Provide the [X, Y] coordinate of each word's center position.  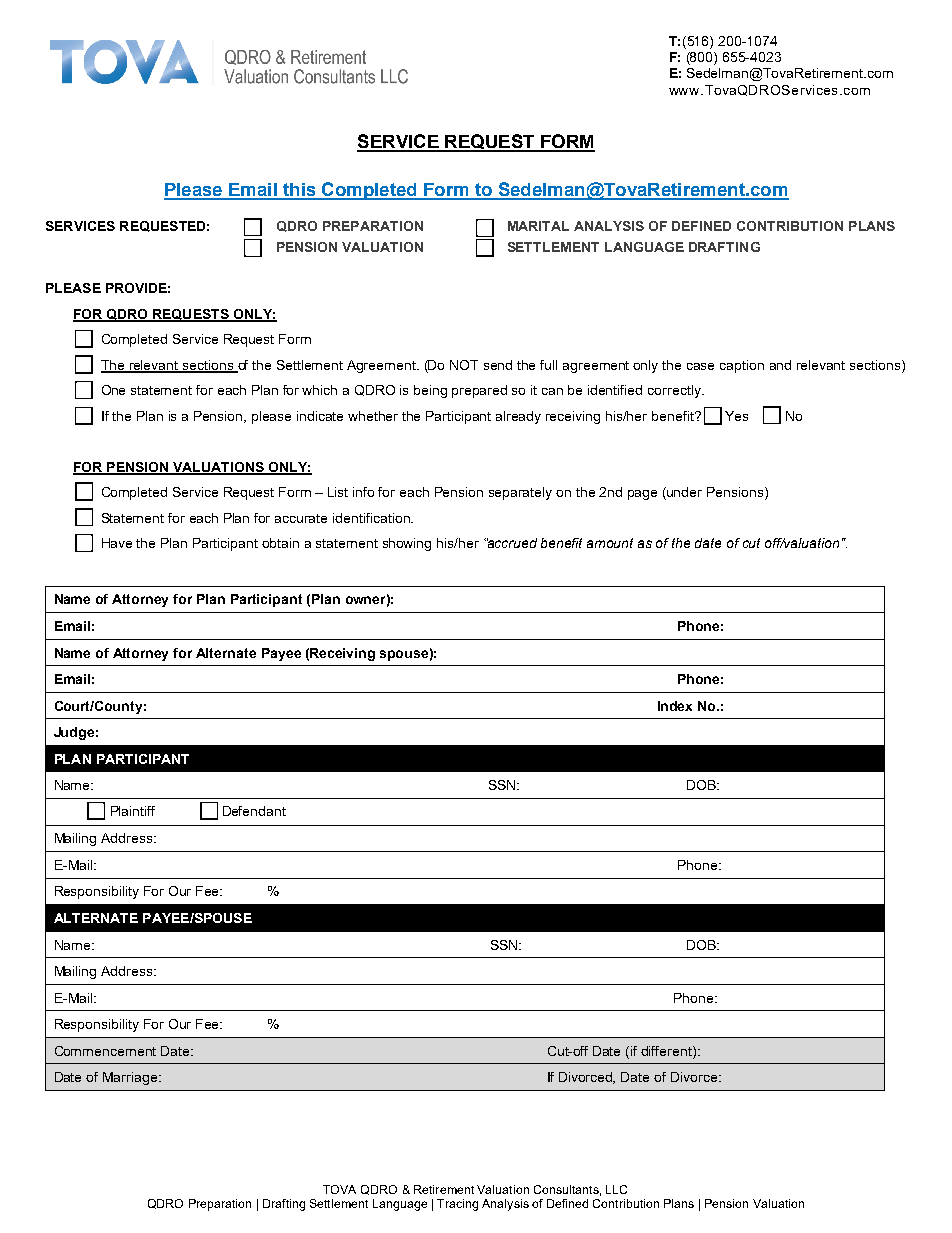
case [700, 366]
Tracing [457, 1205]
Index [675, 706]
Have [117, 543]
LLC [616, 1189]
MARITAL [538, 226]
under [683, 493]
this [299, 191]
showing [407, 544]
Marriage [131, 1078]
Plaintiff [133, 811]
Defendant [254, 811]
